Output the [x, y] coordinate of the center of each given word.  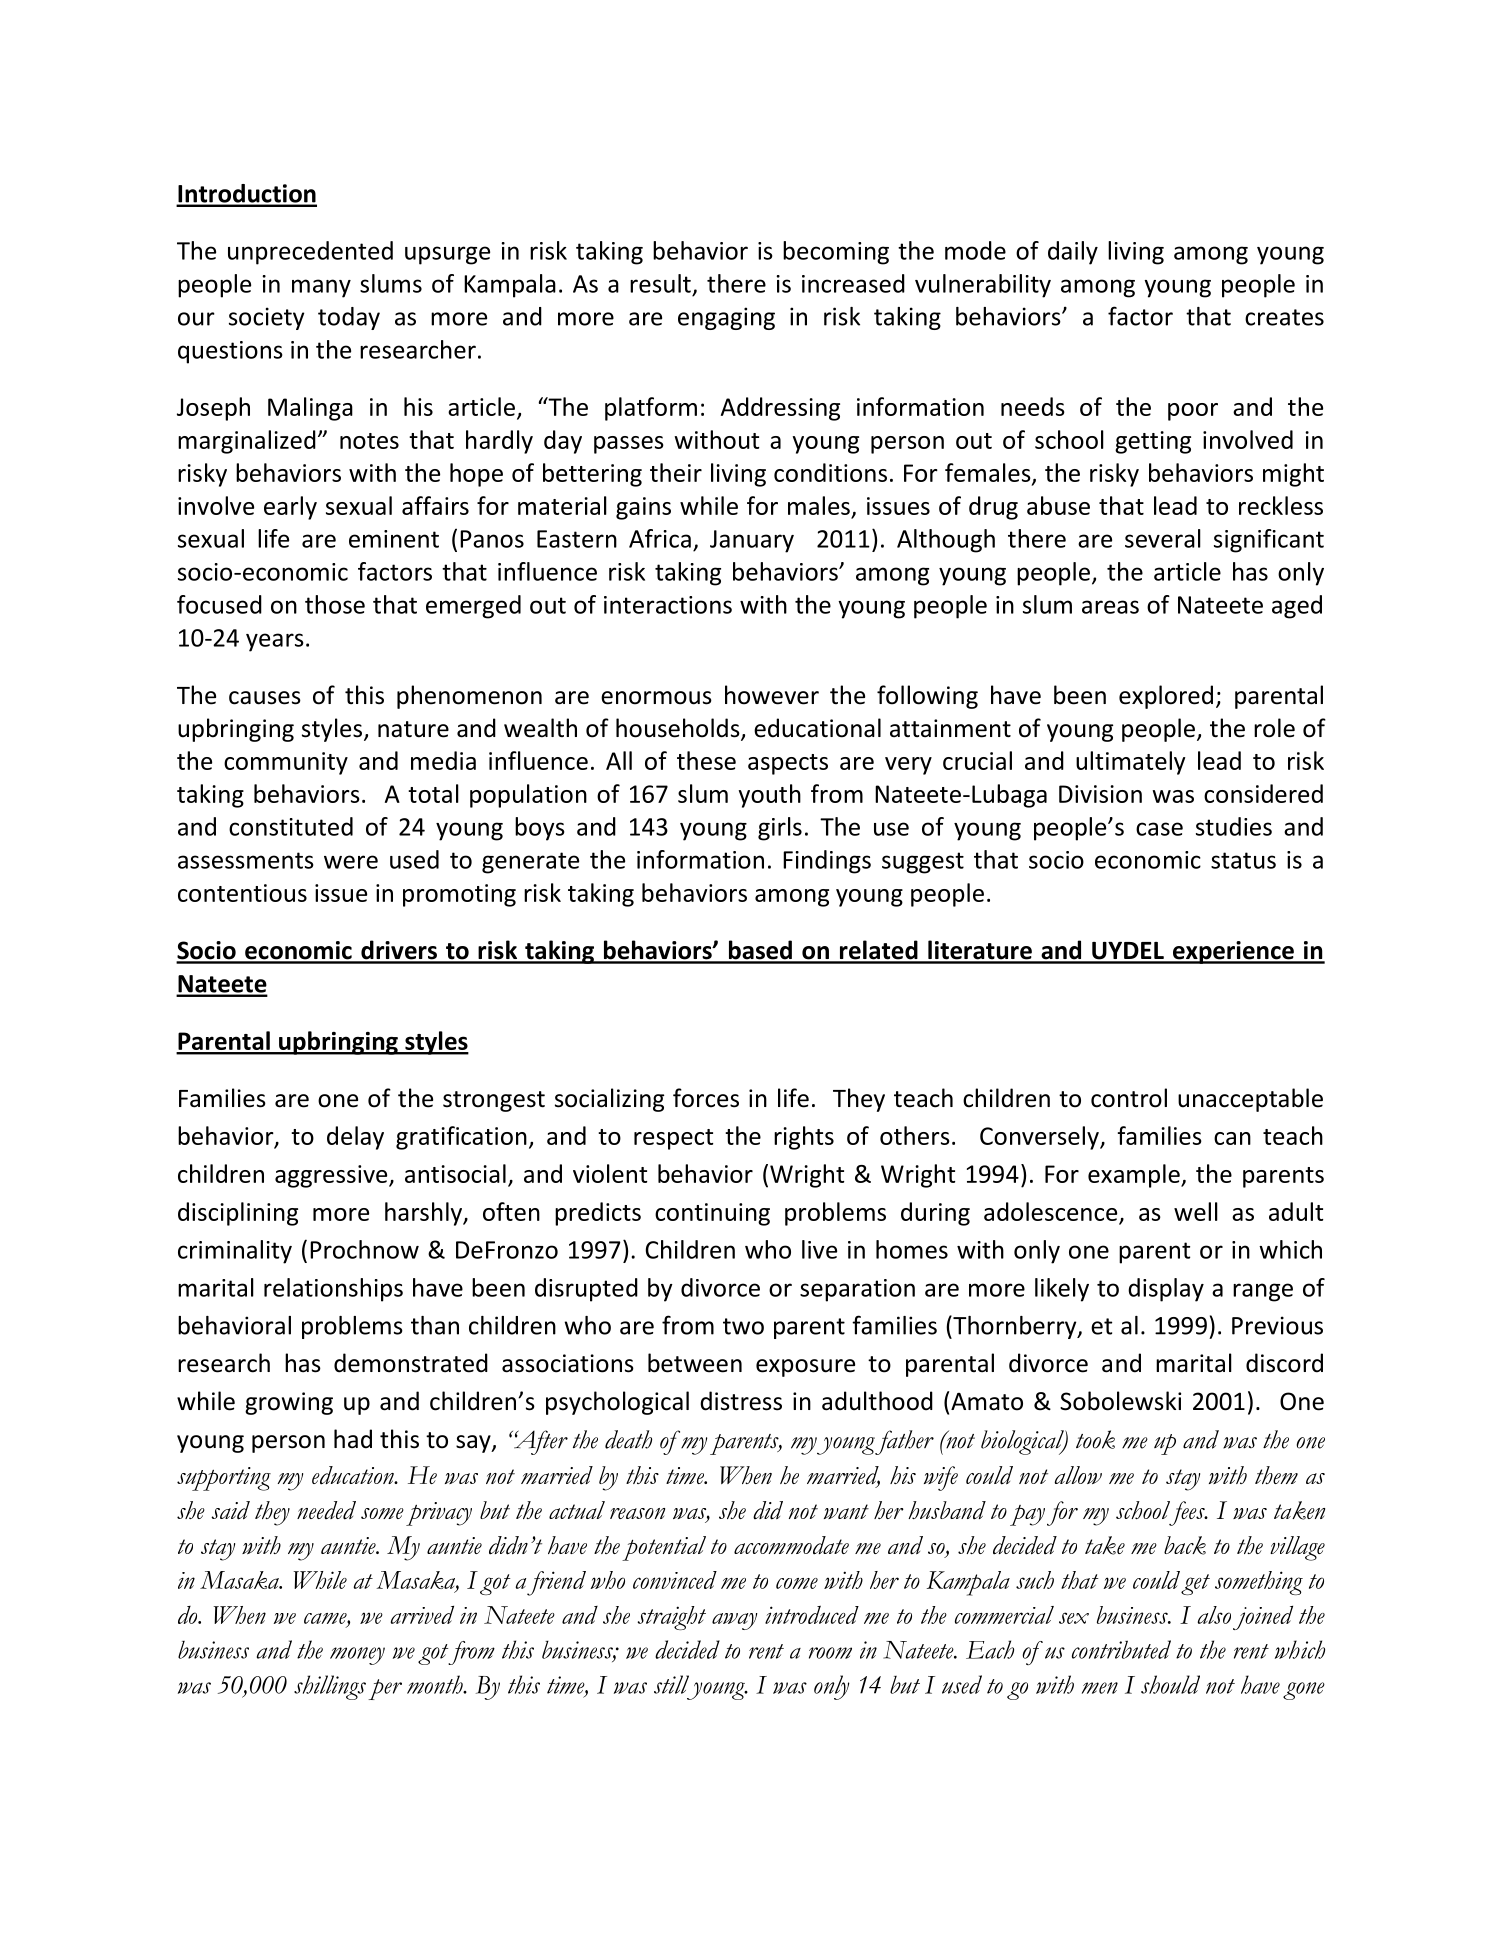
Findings [827, 862]
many [321, 288]
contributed [1121, 1649]
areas [1110, 607]
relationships [333, 1290]
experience [1233, 952]
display [1166, 1290]
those [335, 604]
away [735, 1621]
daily [1073, 253]
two [743, 1326]
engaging [726, 318]
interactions [668, 605]
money [357, 1656]
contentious [242, 893]
